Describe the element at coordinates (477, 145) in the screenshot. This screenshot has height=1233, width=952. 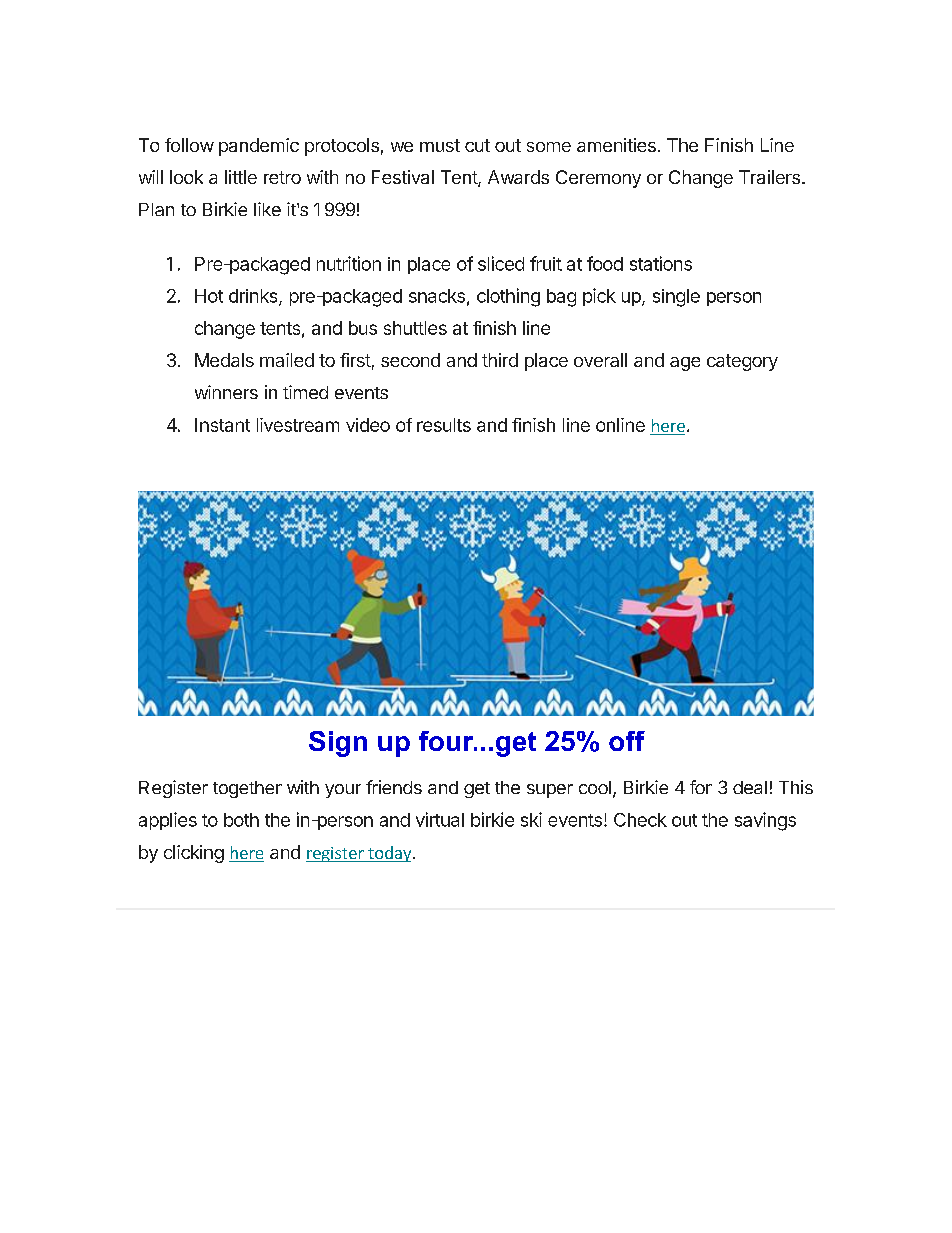
I see `cut` at that location.
